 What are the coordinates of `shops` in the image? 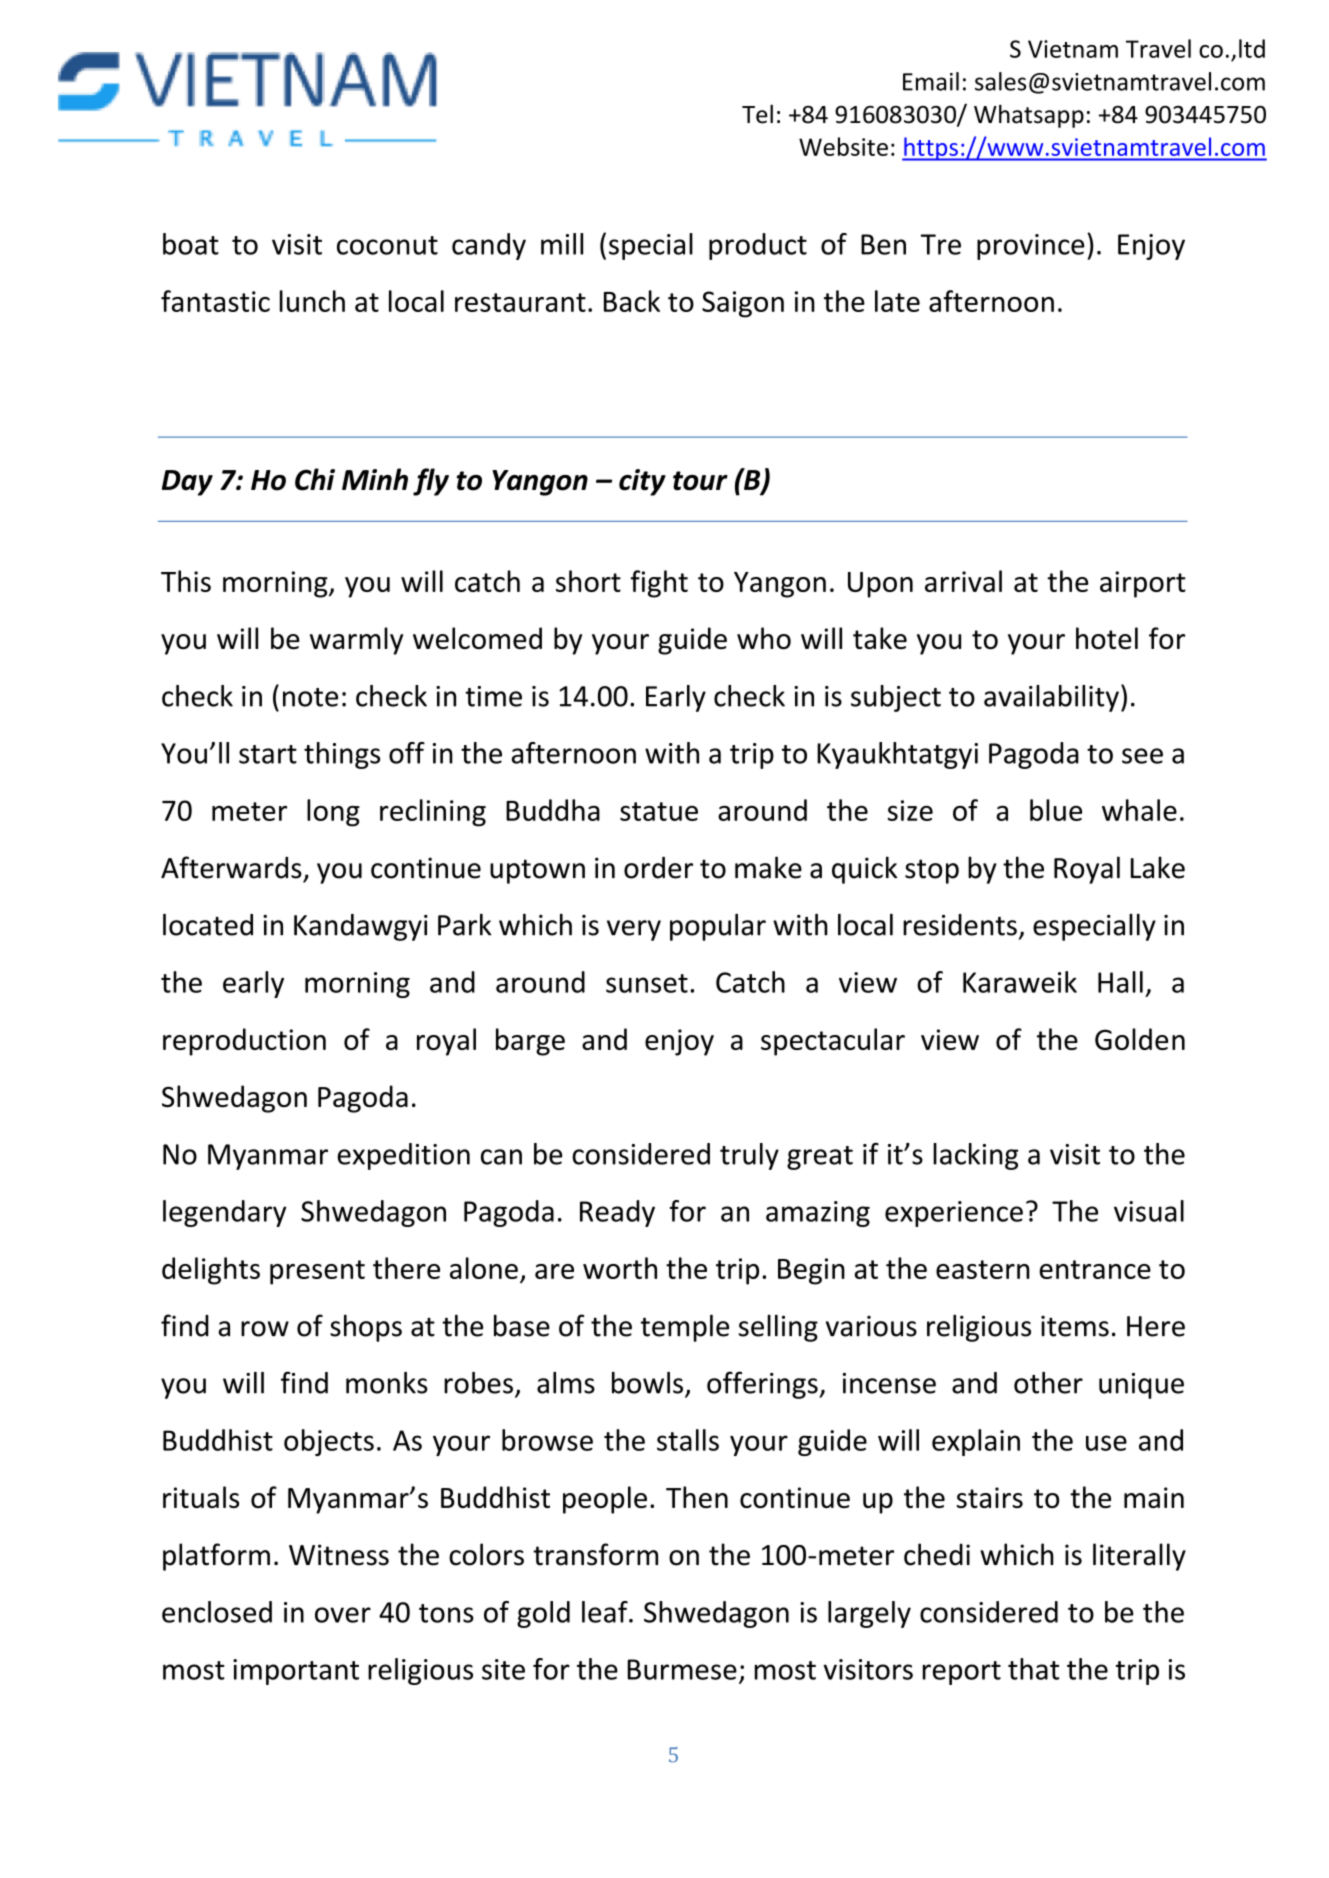 It's located at (366, 1328).
